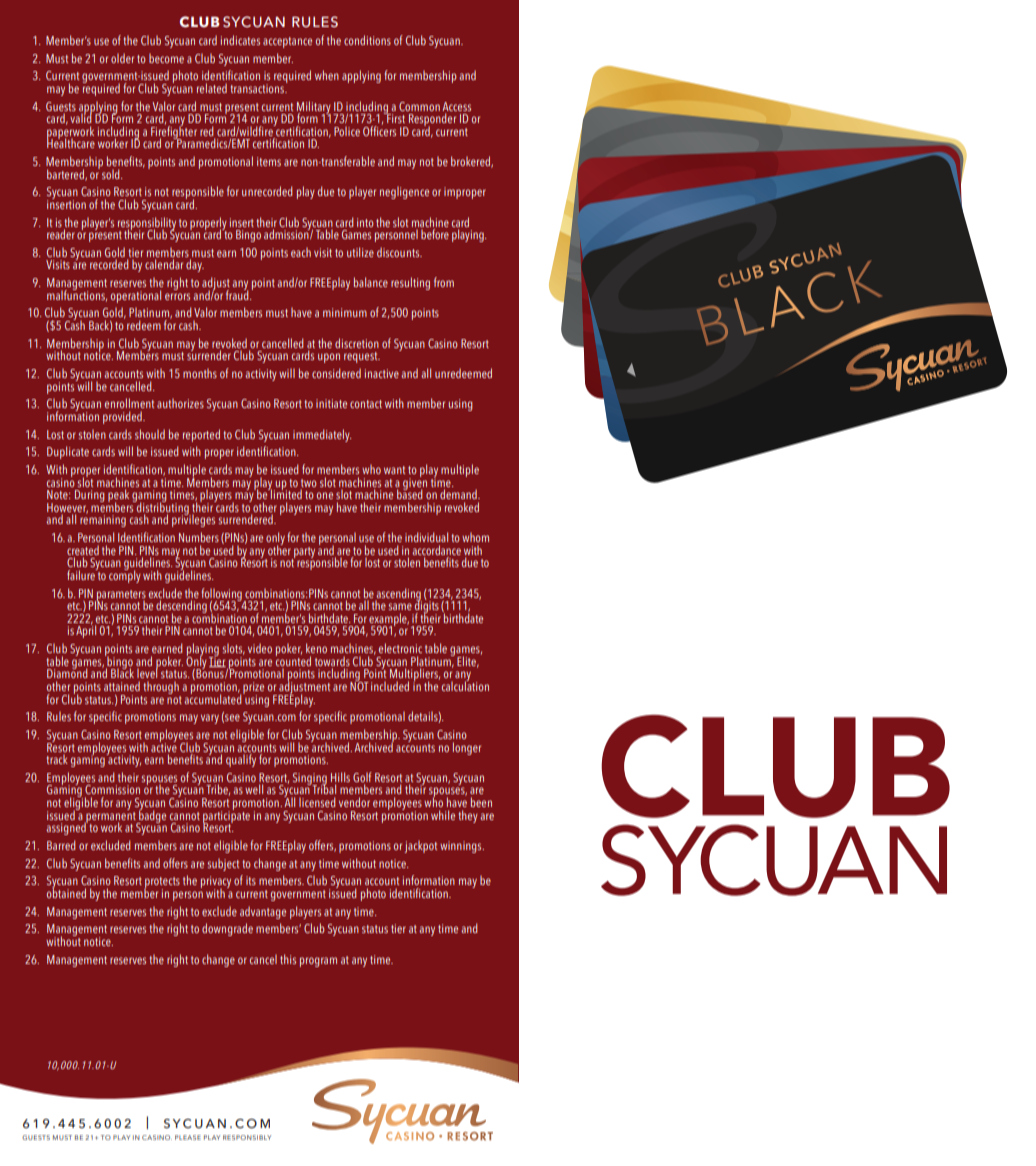 This screenshot has height=1166, width=1036. What do you see at coordinates (136, 296) in the screenshot?
I see `operational` at bounding box center [136, 296].
